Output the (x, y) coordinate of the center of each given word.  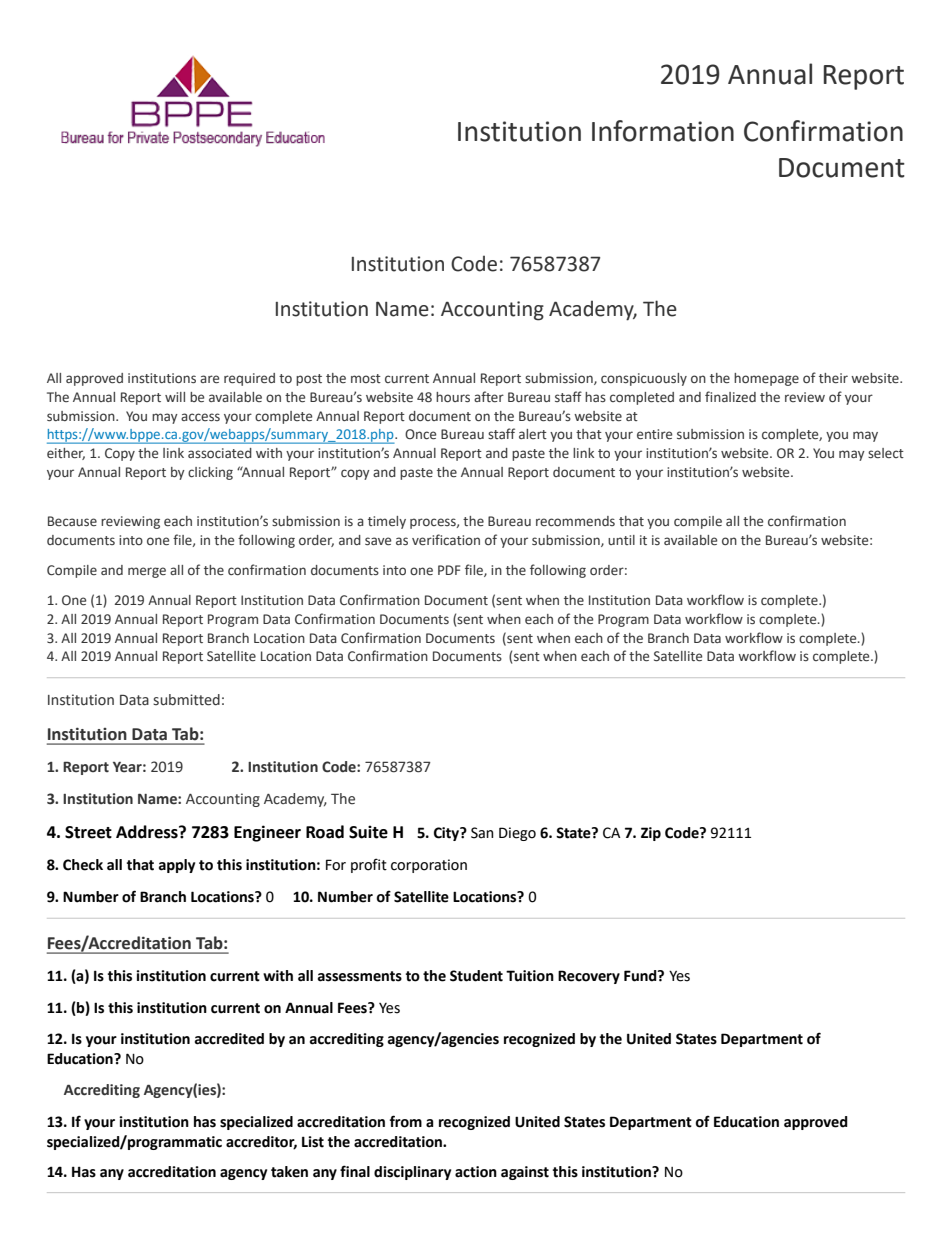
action (476, 1172)
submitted (186, 700)
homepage (766, 379)
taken (289, 1172)
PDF (449, 570)
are (209, 379)
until (621, 540)
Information (663, 131)
